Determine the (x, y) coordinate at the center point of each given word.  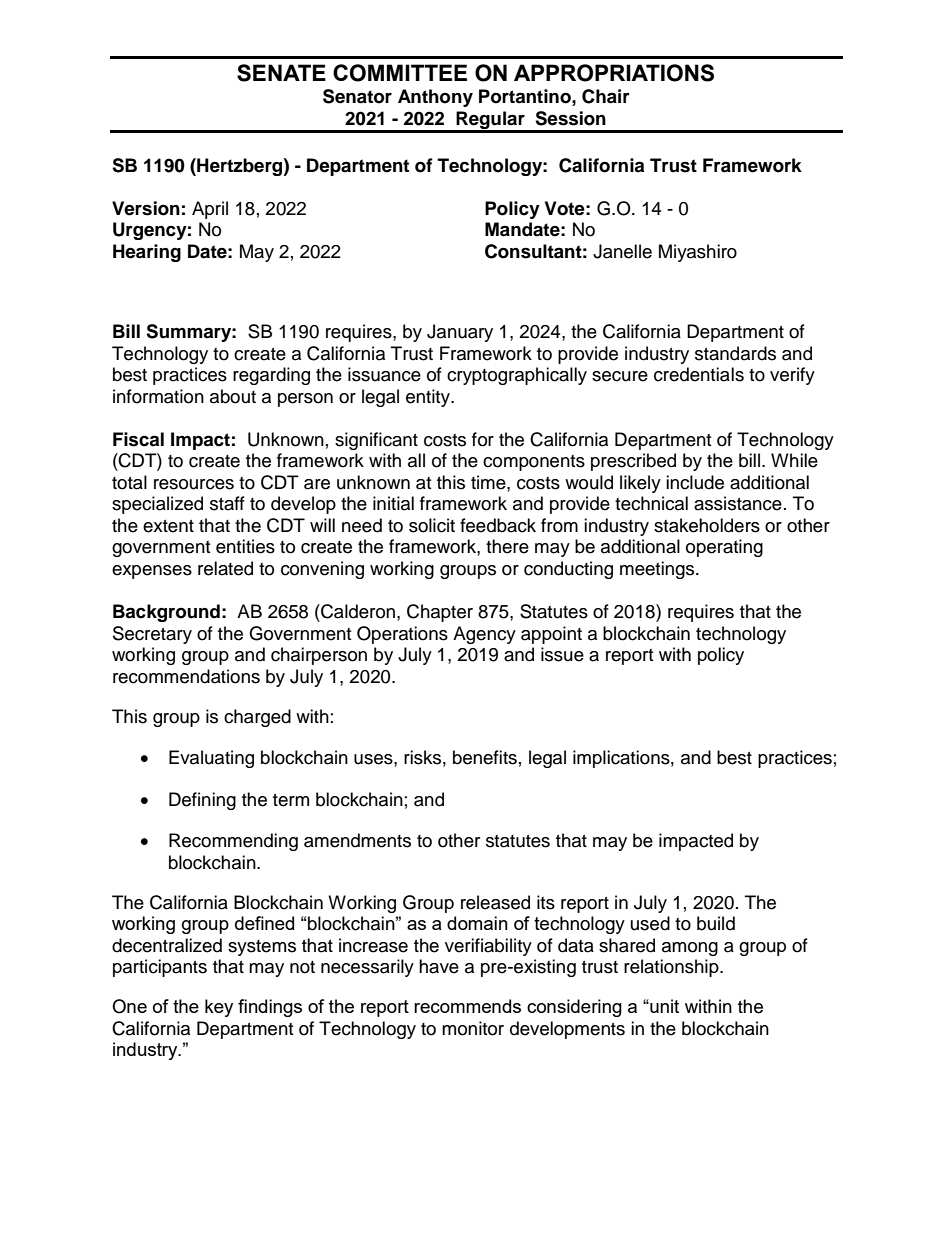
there (507, 546)
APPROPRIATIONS (614, 73)
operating (724, 548)
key (219, 1008)
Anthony (435, 98)
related (225, 568)
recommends (467, 1006)
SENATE (281, 73)
